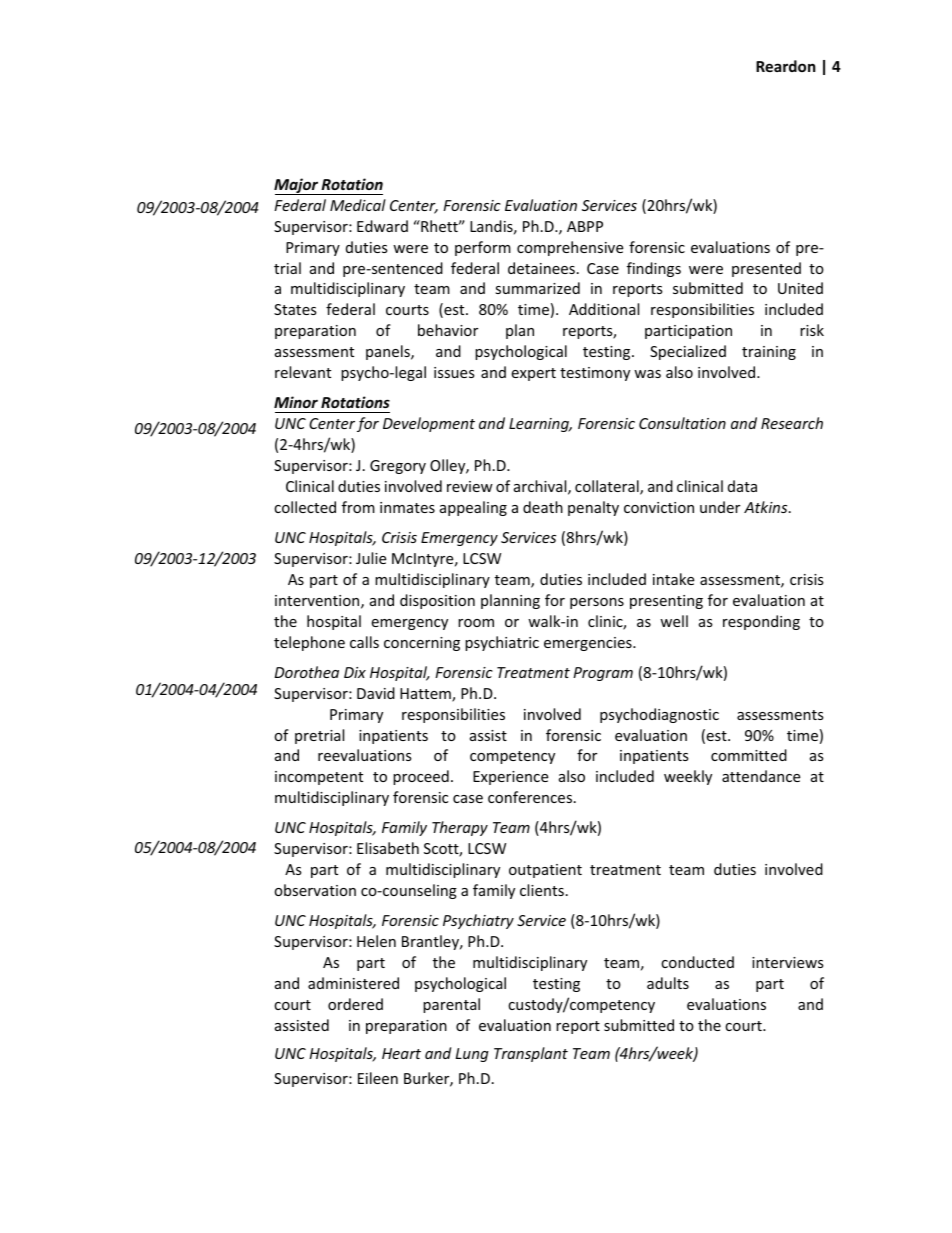  Describe the element at coordinates (570, 248) in the document. I see `comprehensive` at that location.
